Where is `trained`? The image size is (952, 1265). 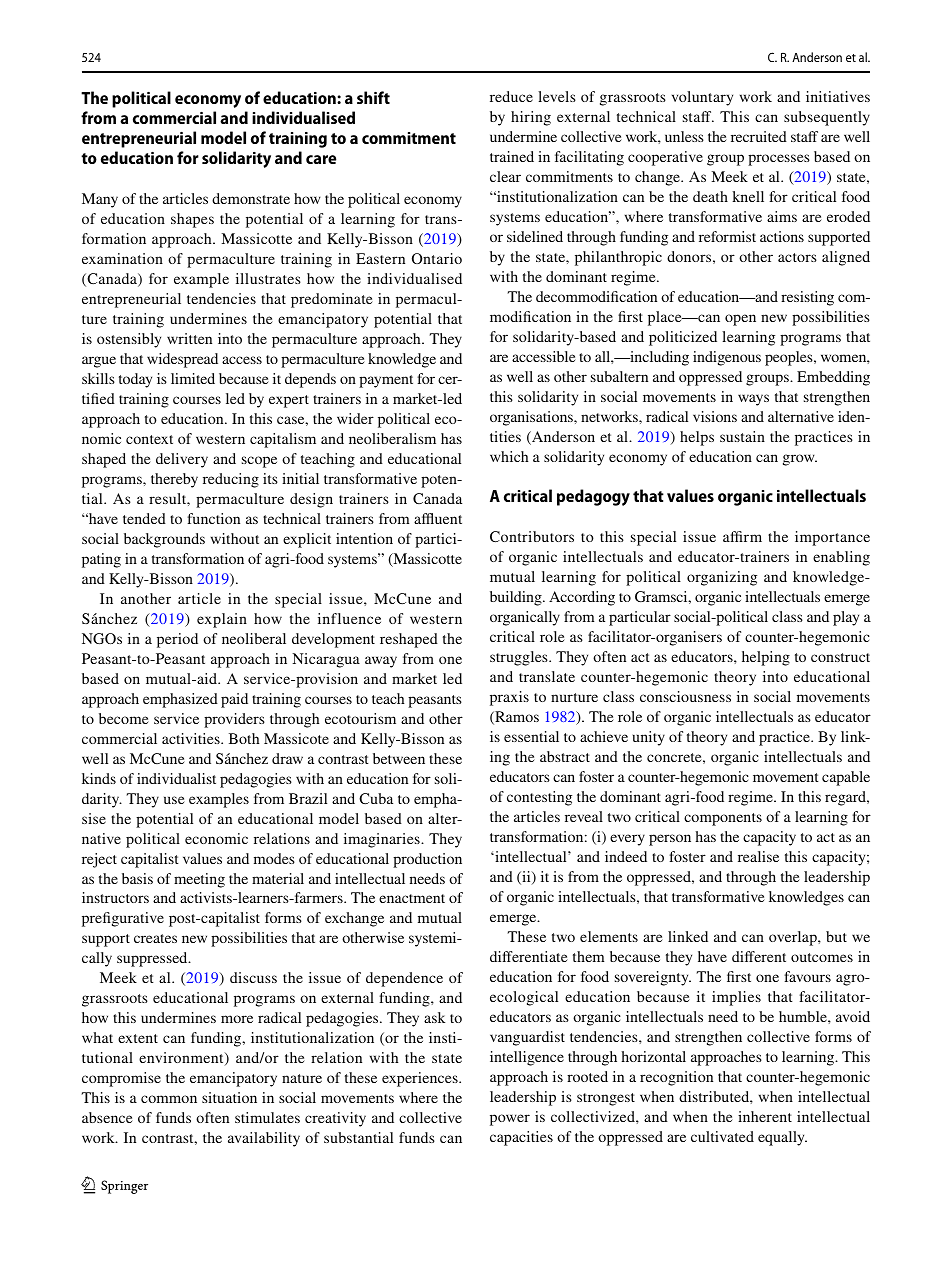
trained is located at coordinates (512, 156).
